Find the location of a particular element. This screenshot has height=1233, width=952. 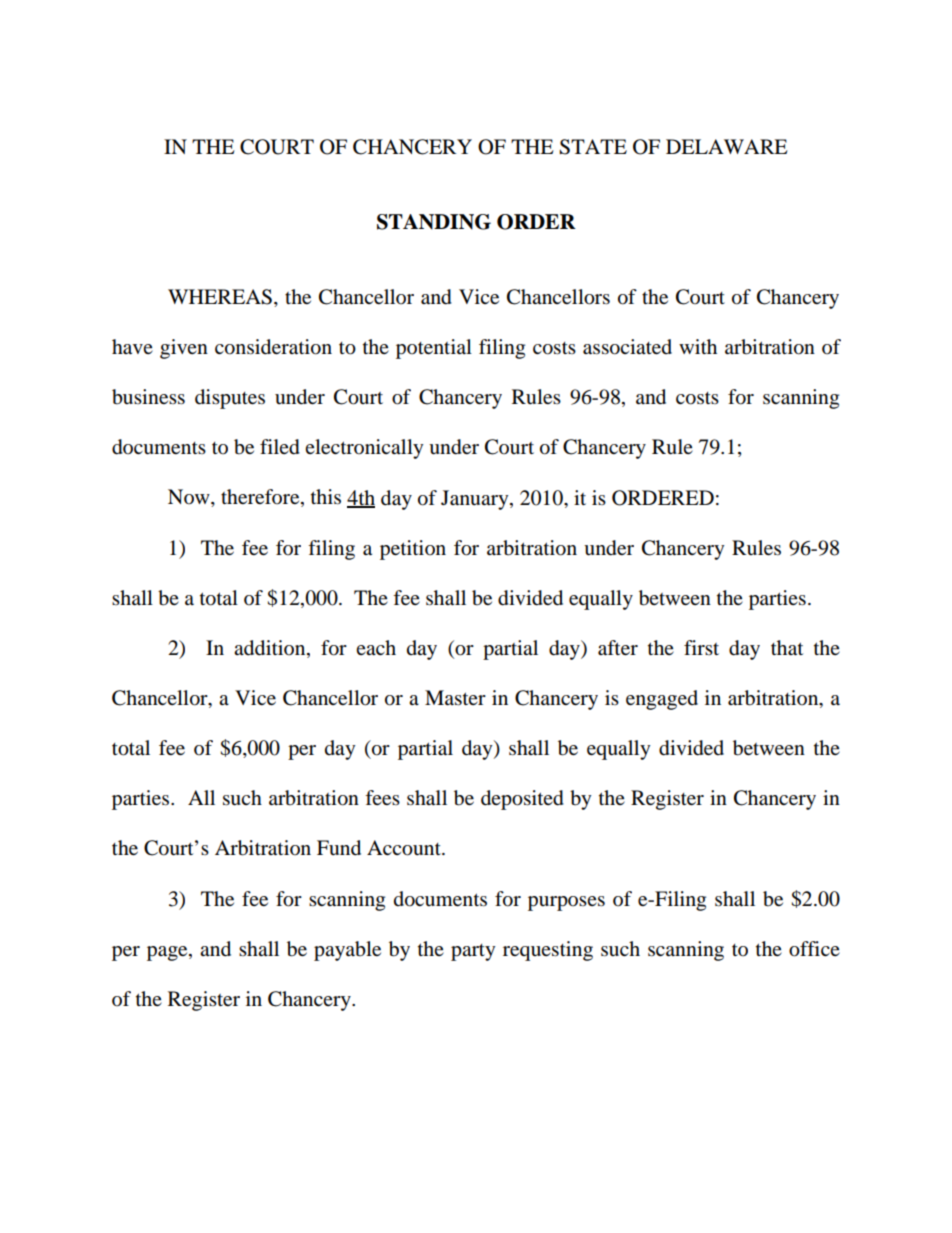

STANDING is located at coordinates (434, 222).
